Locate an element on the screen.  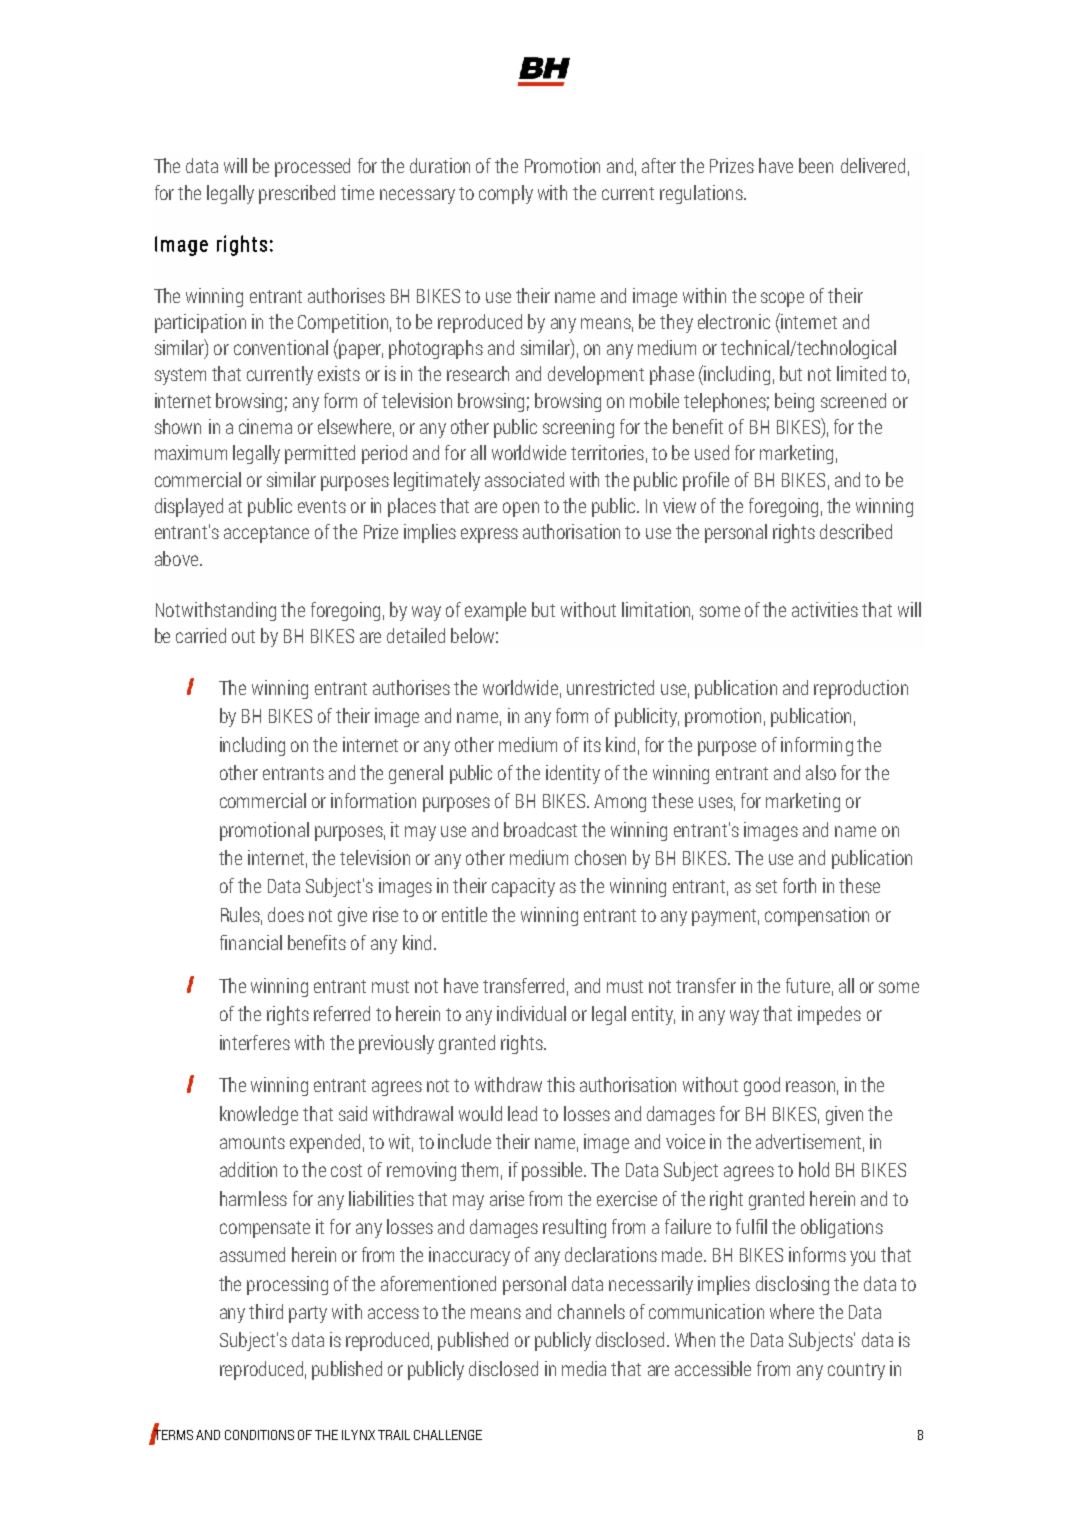
media is located at coordinates (584, 1368).
